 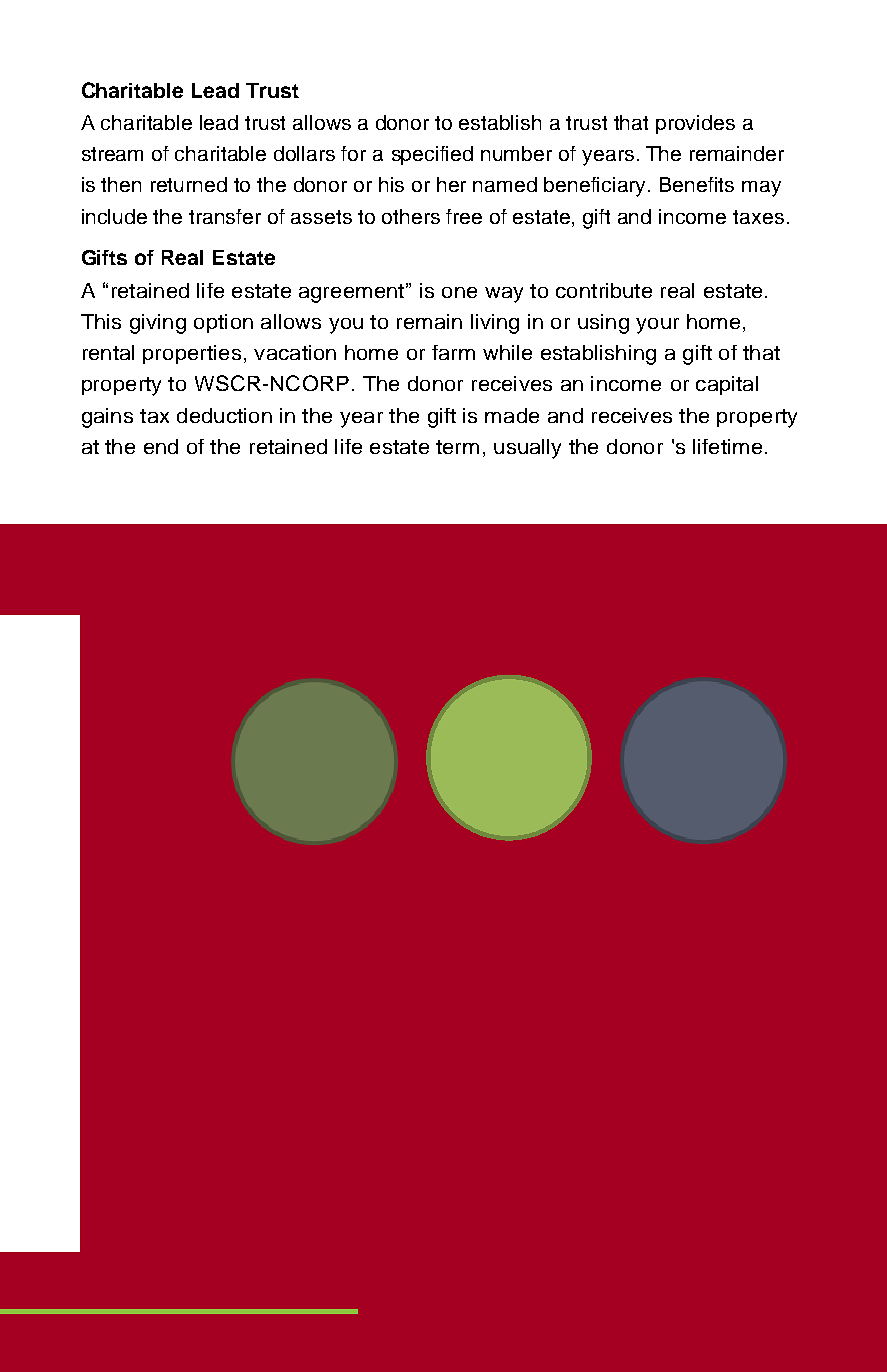 What do you see at coordinates (161, 446) in the page?
I see `end` at bounding box center [161, 446].
